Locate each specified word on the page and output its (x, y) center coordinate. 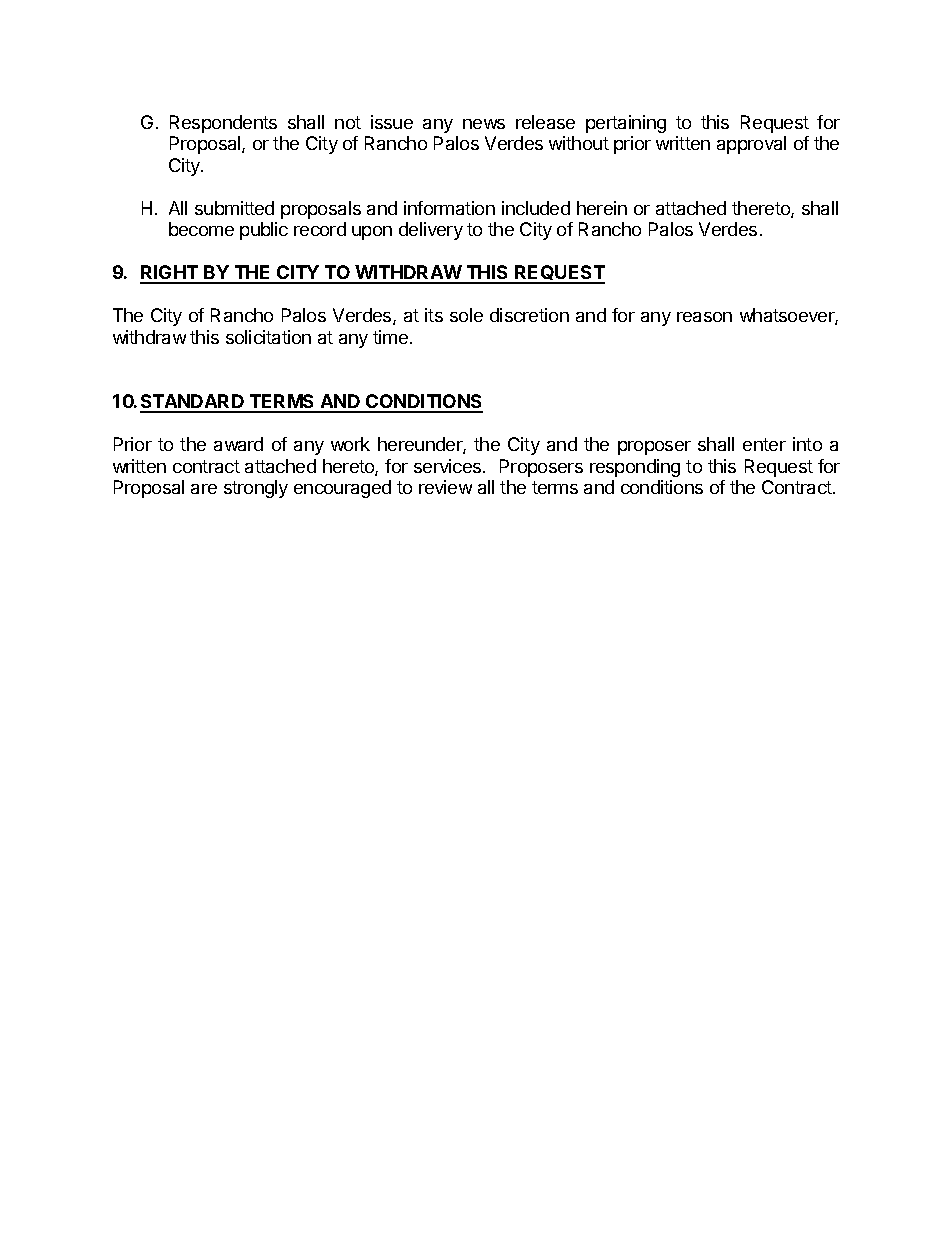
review (445, 487)
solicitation (268, 337)
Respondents (223, 124)
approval (751, 145)
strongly (256, 489)
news (484, 124)
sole (466, 315)
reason (704, 317)
